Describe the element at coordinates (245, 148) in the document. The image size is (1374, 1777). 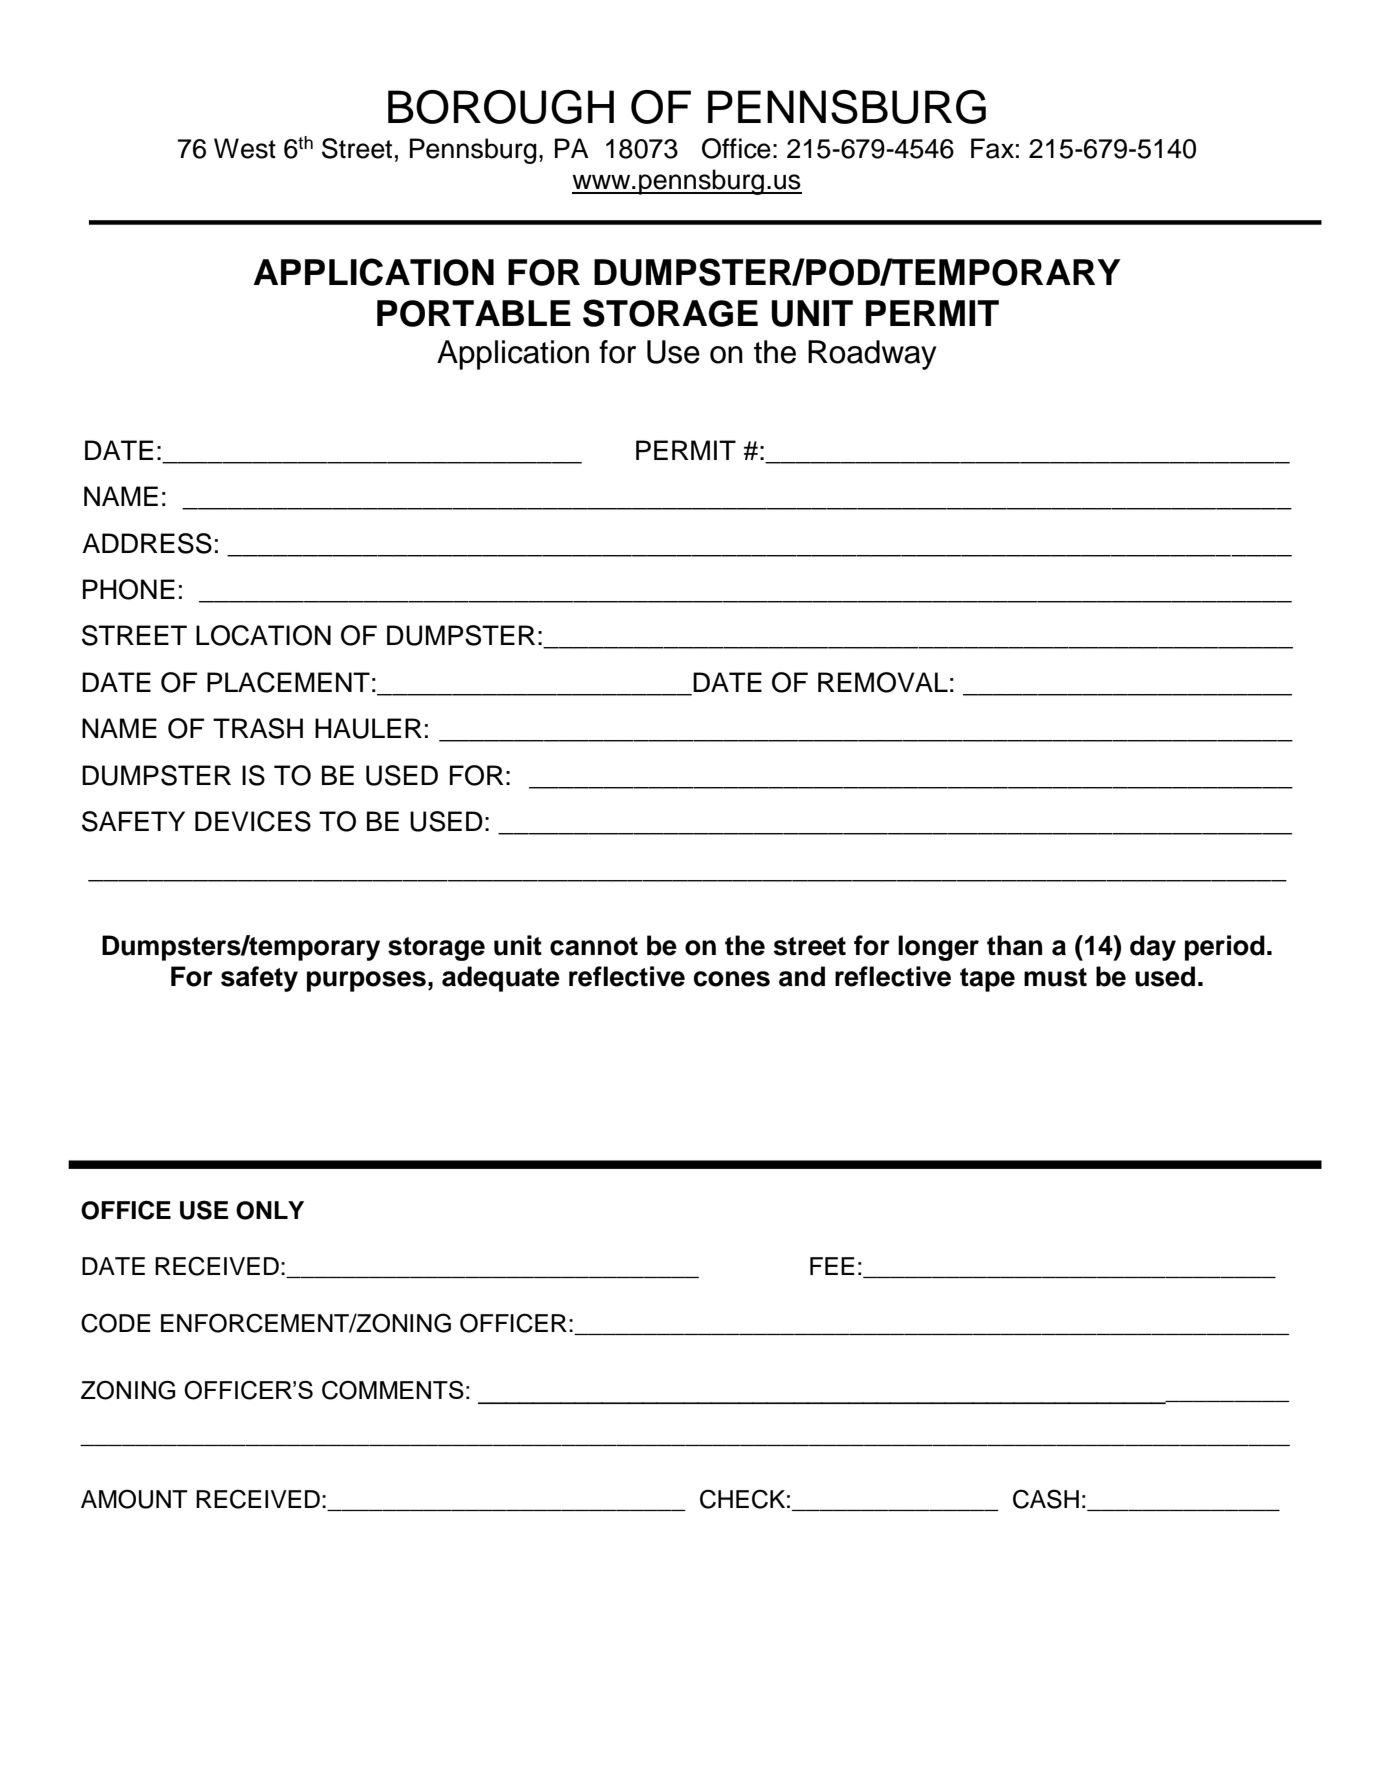
I see `West` at that location.
